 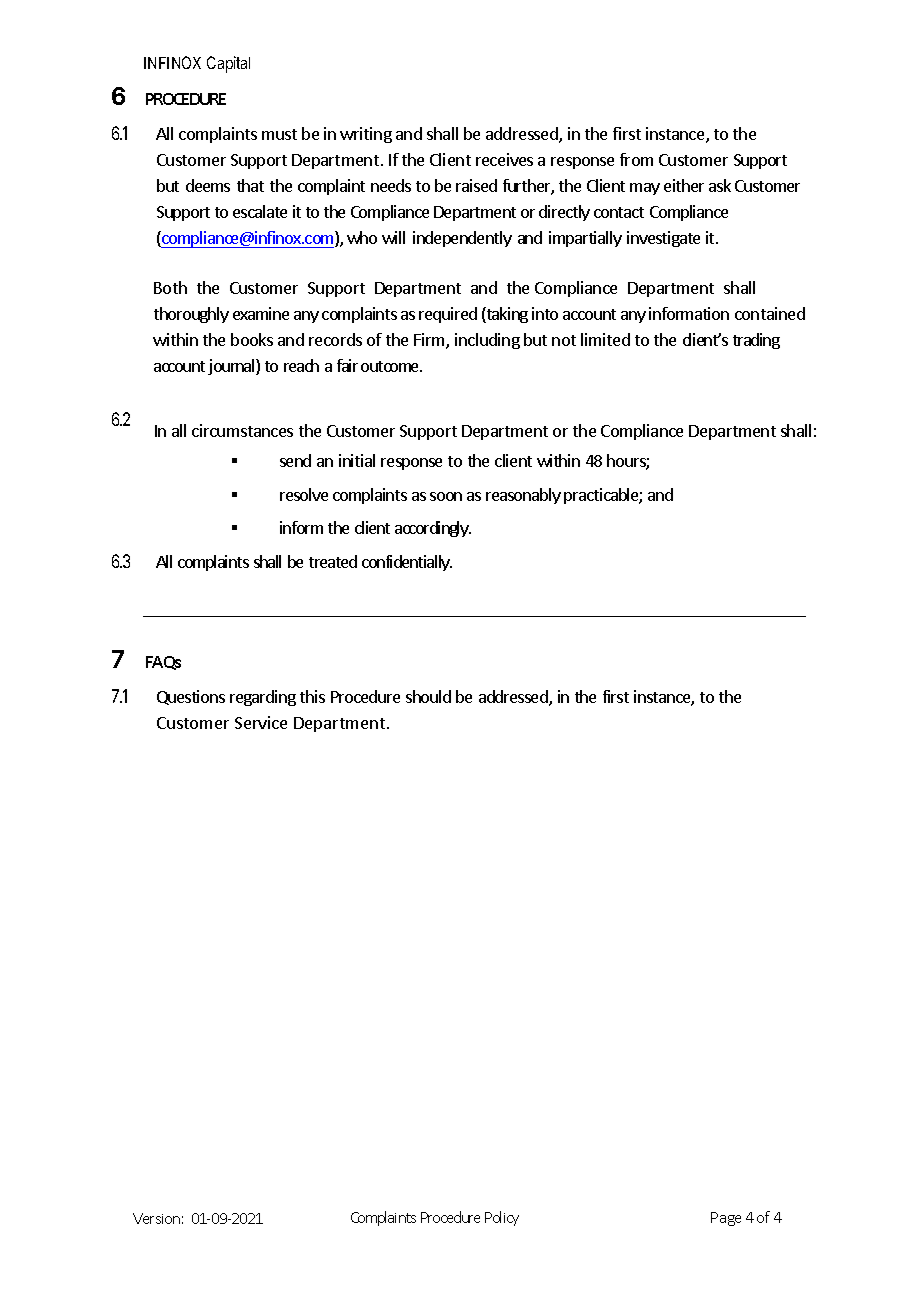 I want to click on should, so click(x=428, y=696).
